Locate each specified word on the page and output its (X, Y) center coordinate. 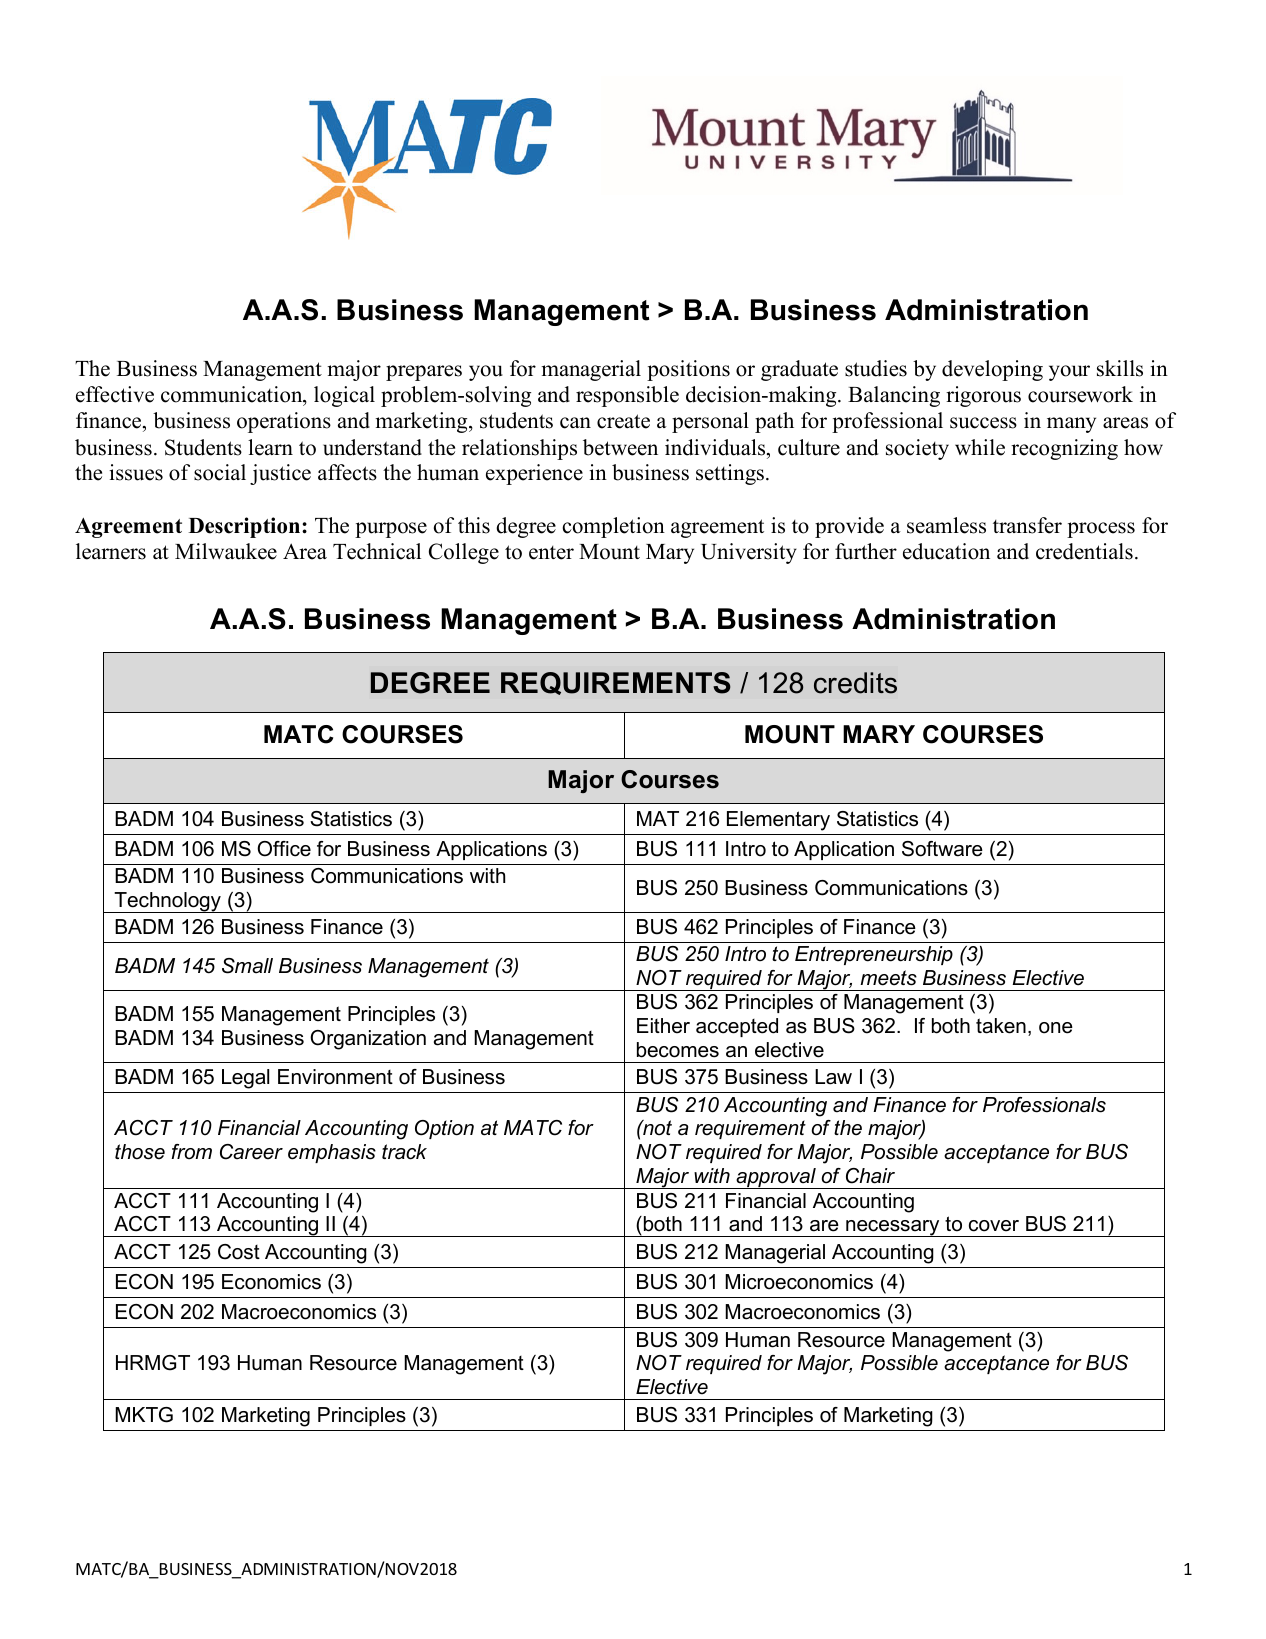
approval (776, 1178)
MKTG (144, 1415)
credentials (1084, 551)
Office (284, 849)
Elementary (778, 821)
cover (994, 1226)
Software (942, 849)
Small (247, 966)
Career (251, 1152)
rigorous (983, 396)
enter (551, 553)
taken (1001, 1026)
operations (284, 422)
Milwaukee (226, 551)
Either (663, 1026)
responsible (627, 396)
